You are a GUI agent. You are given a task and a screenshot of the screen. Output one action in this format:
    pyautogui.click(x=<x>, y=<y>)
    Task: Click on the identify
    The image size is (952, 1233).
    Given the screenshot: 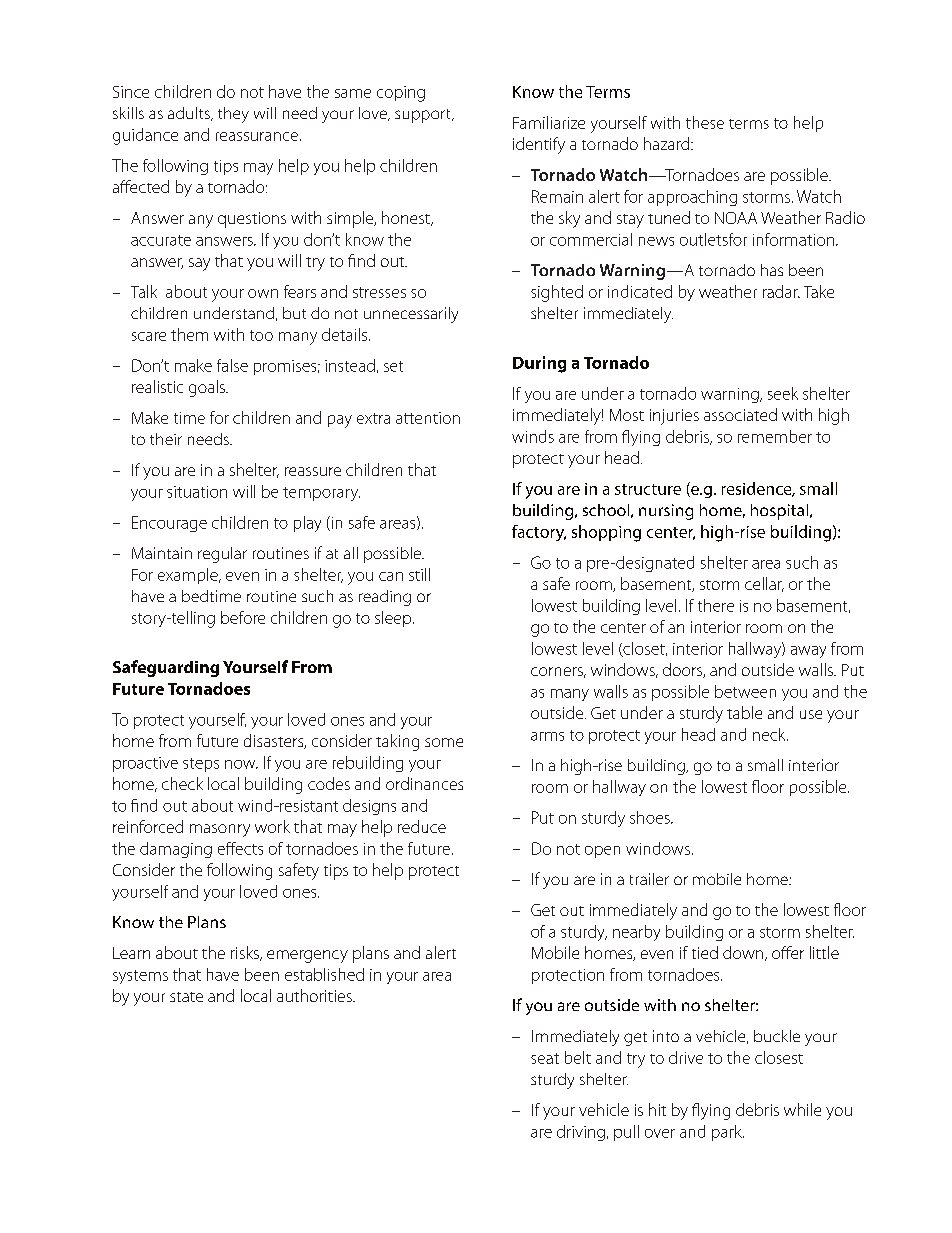 What is the action you would take?
    pyautogui.click(x=539, y=145)
